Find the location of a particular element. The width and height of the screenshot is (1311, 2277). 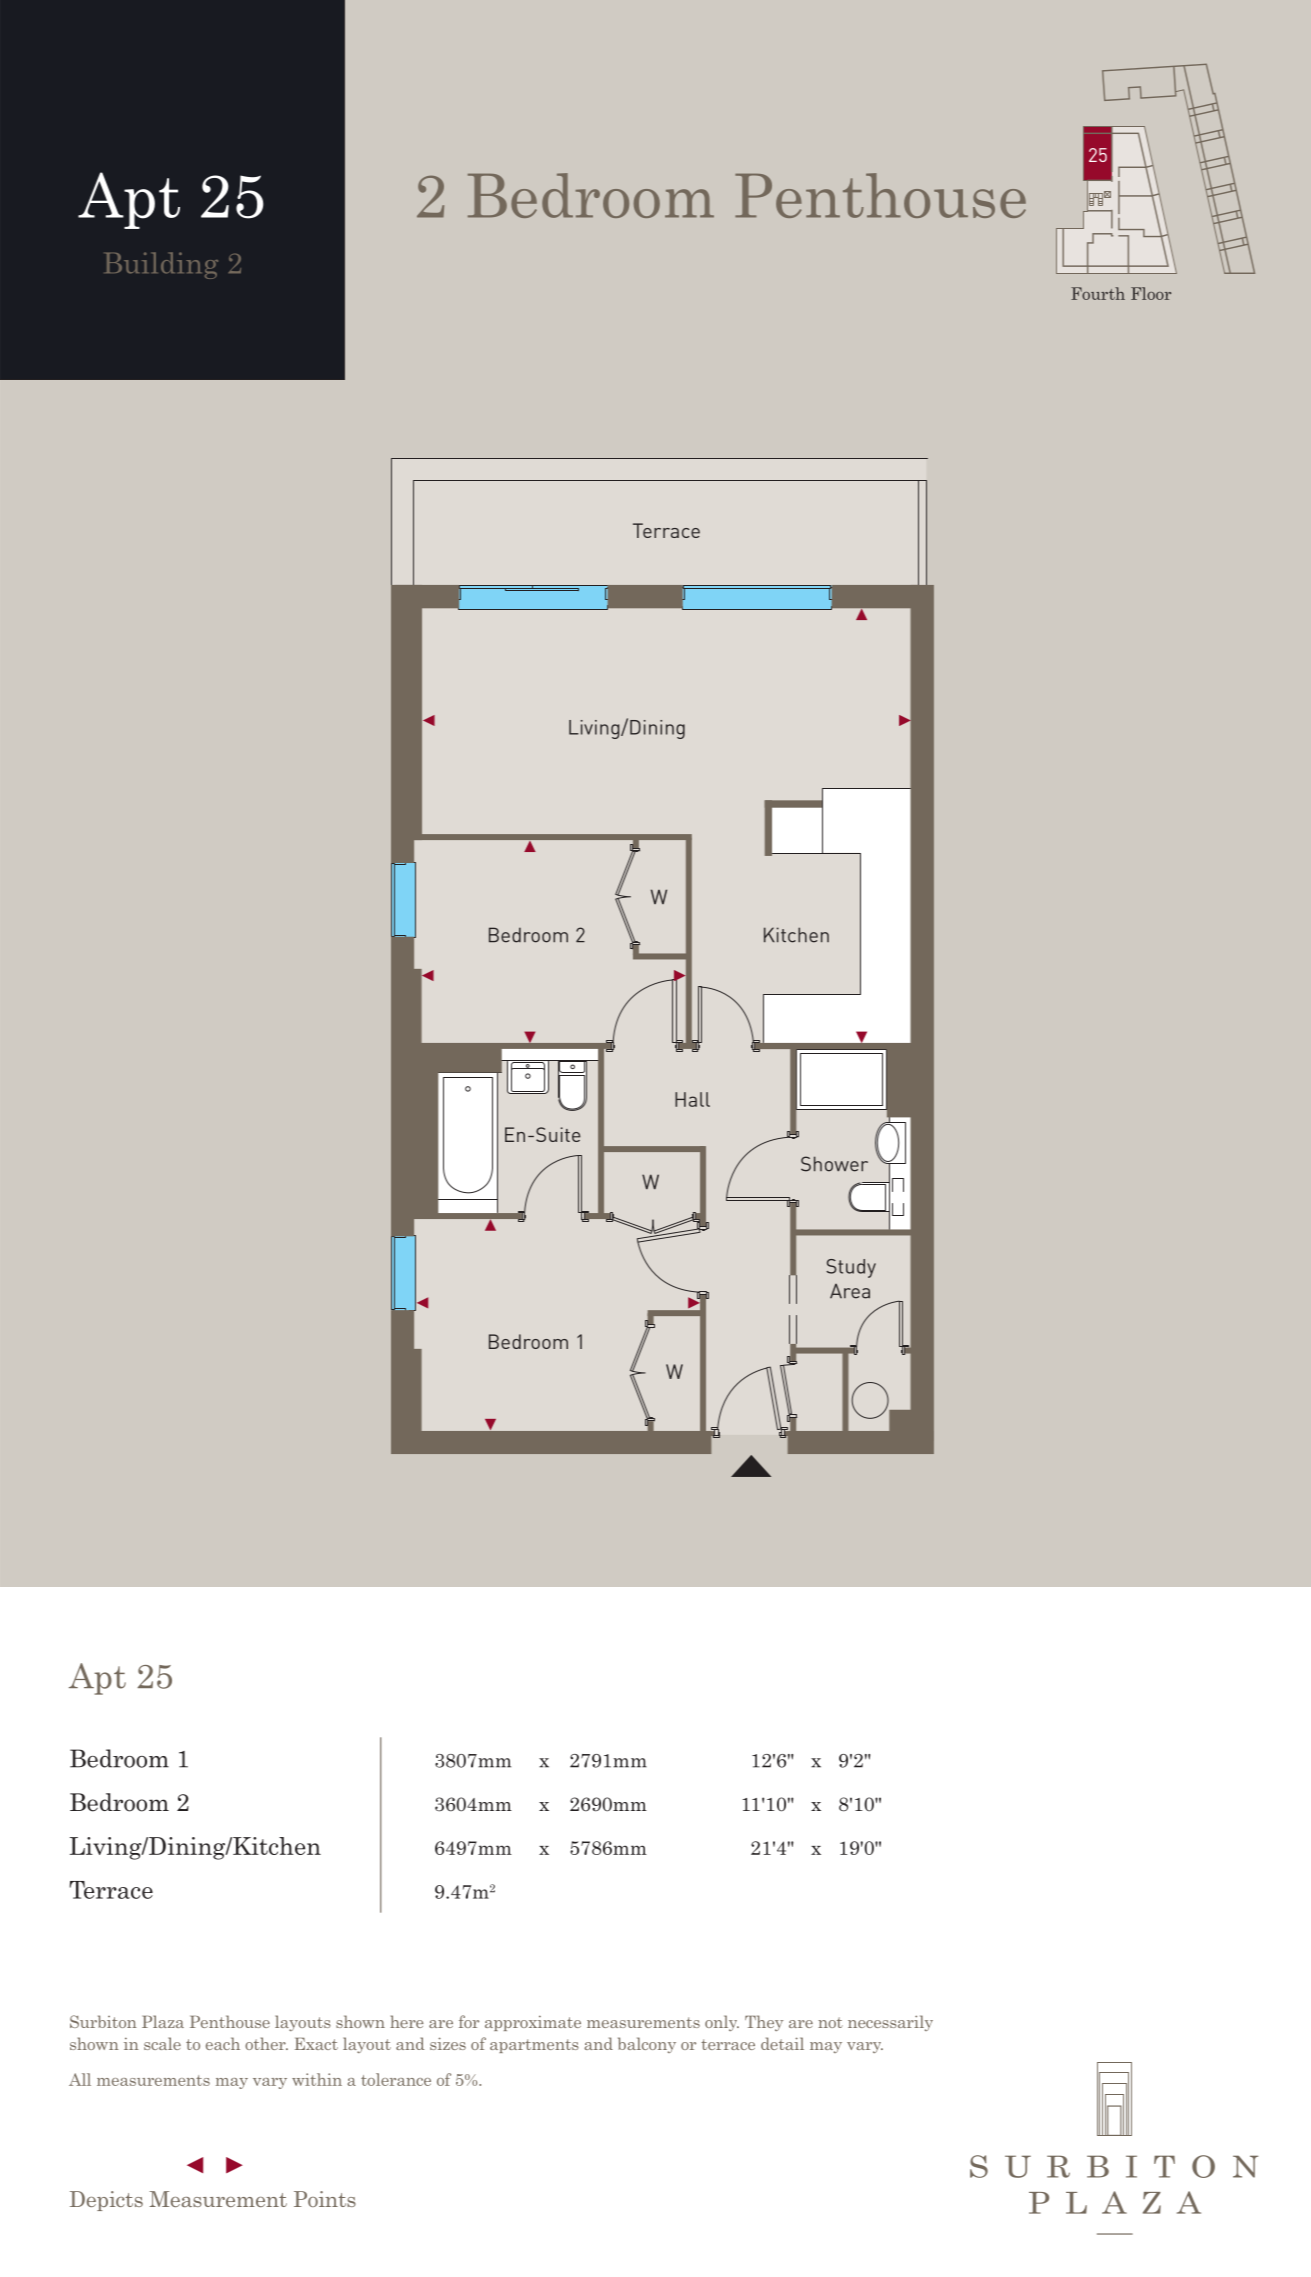

Building is located at coordinates (162, 265).
